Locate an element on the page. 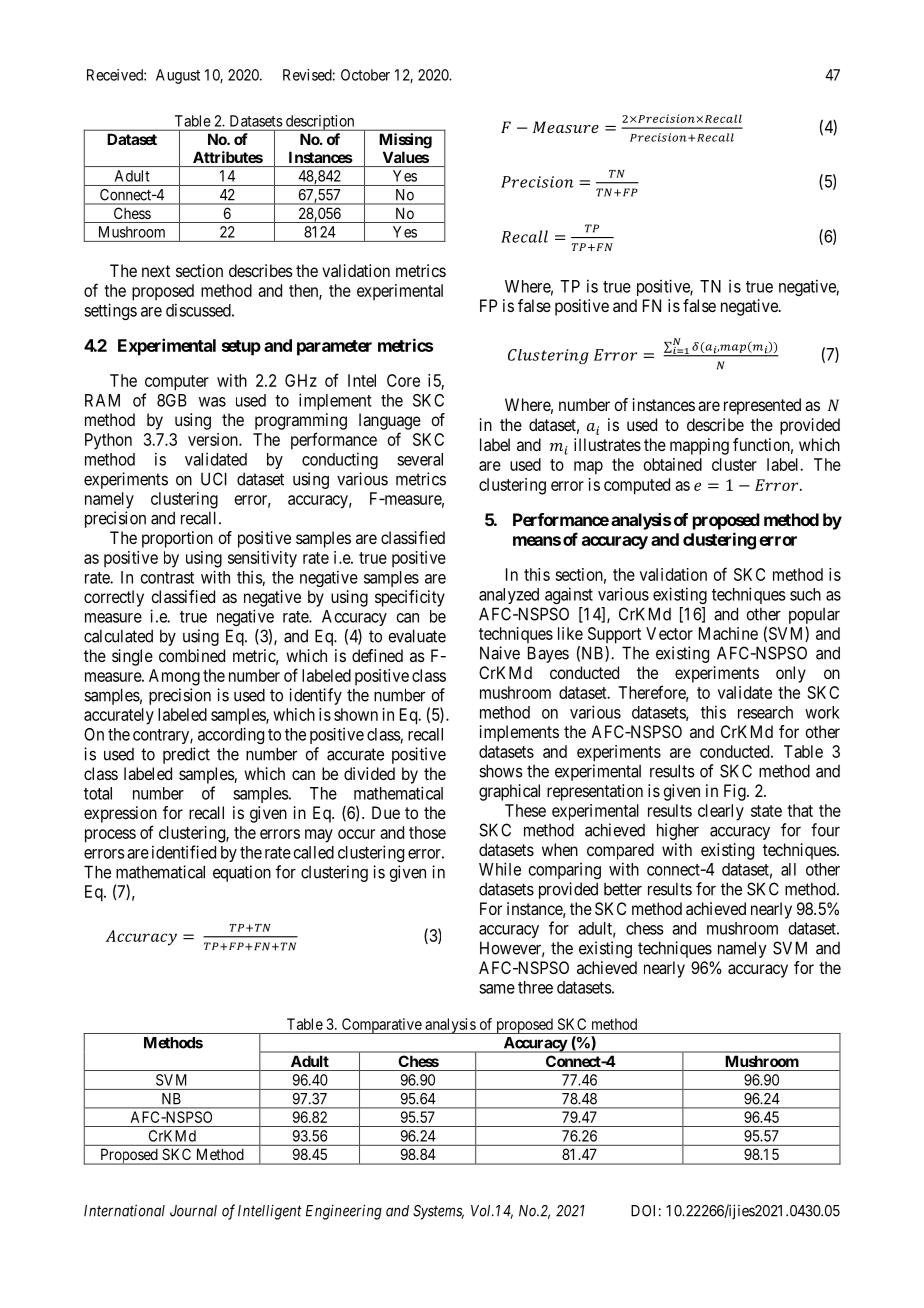 The height and width of the image is (1308, 924). Engineering is located at coordinates (344, 1212).
